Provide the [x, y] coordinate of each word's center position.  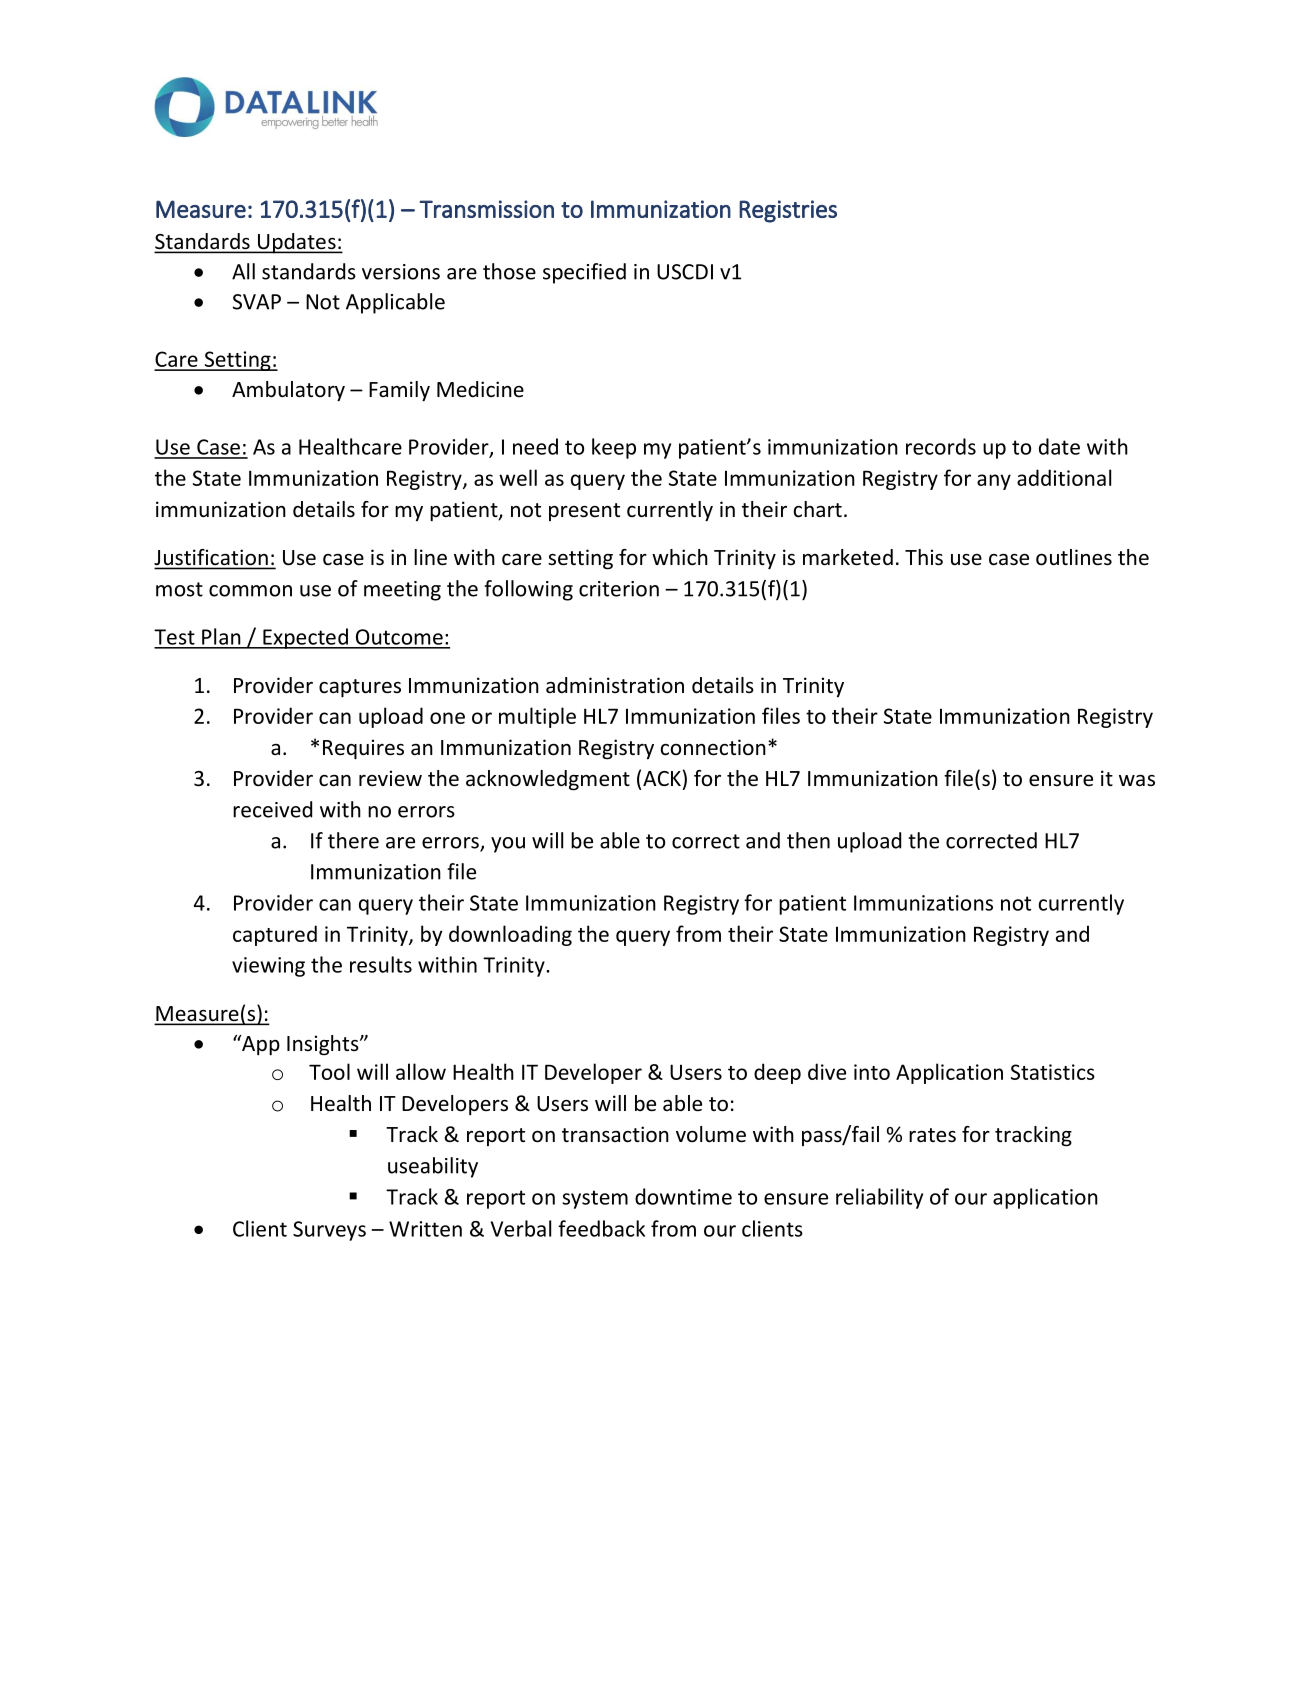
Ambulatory [288, 391]
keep [614, 448]
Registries [788, 211]
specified [584, 273]
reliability [879, 1198]
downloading [510, 935]
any [994, 482]
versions [401, 272]
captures [360, 688]
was [1137, 780]
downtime [683, 1196]
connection [713, 747]
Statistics [1053, 1072]
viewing [268, 967]
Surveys [329, 1231]
